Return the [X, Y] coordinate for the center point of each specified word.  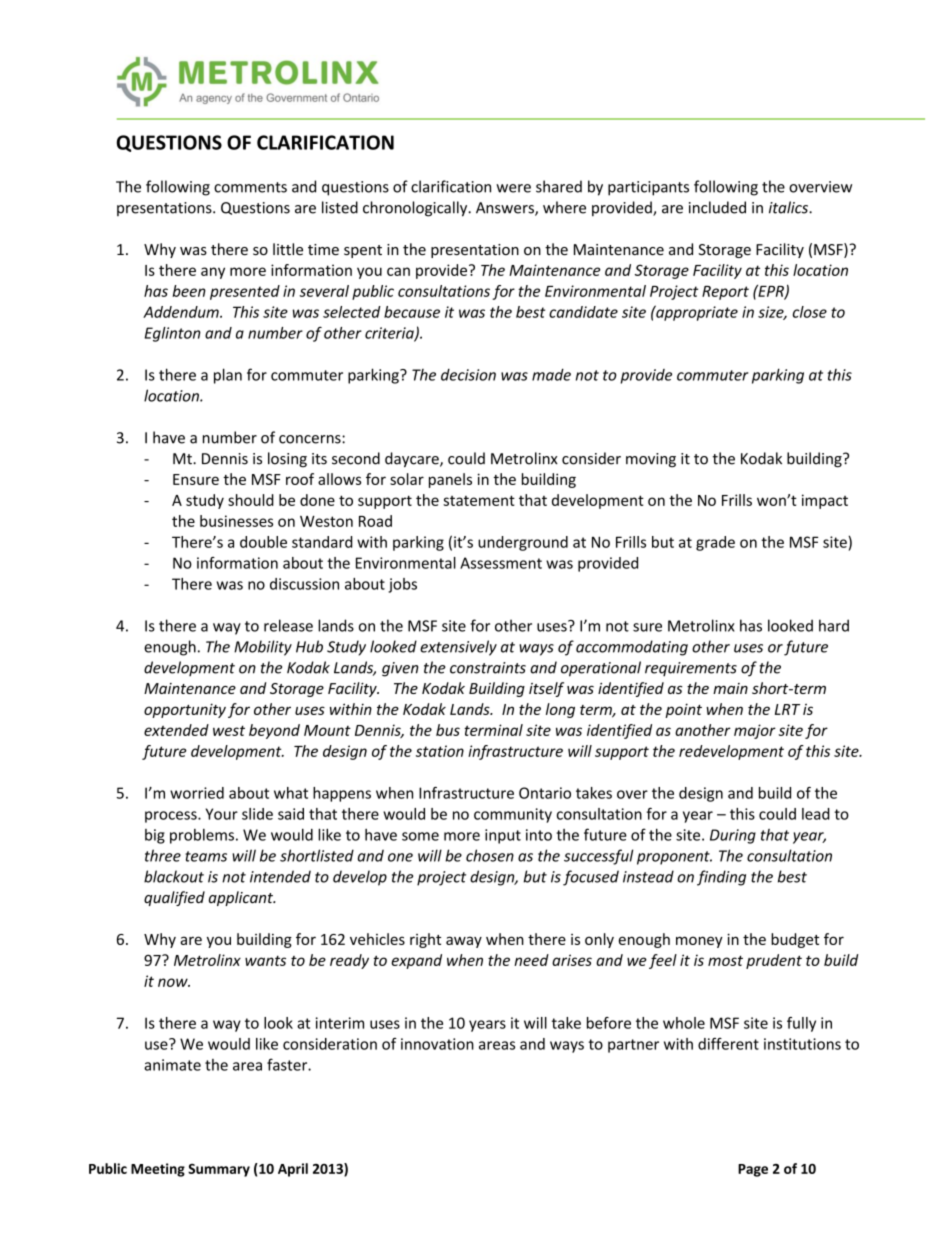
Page [753, 1170]
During [733, 836]
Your [222, 814]
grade [715, 543]
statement [479, 500]
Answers [506, 209]
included [717, 207]
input [503, 836]
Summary [219, 1170]
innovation [437, 1044]
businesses [236, 521]
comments [250, 187]
